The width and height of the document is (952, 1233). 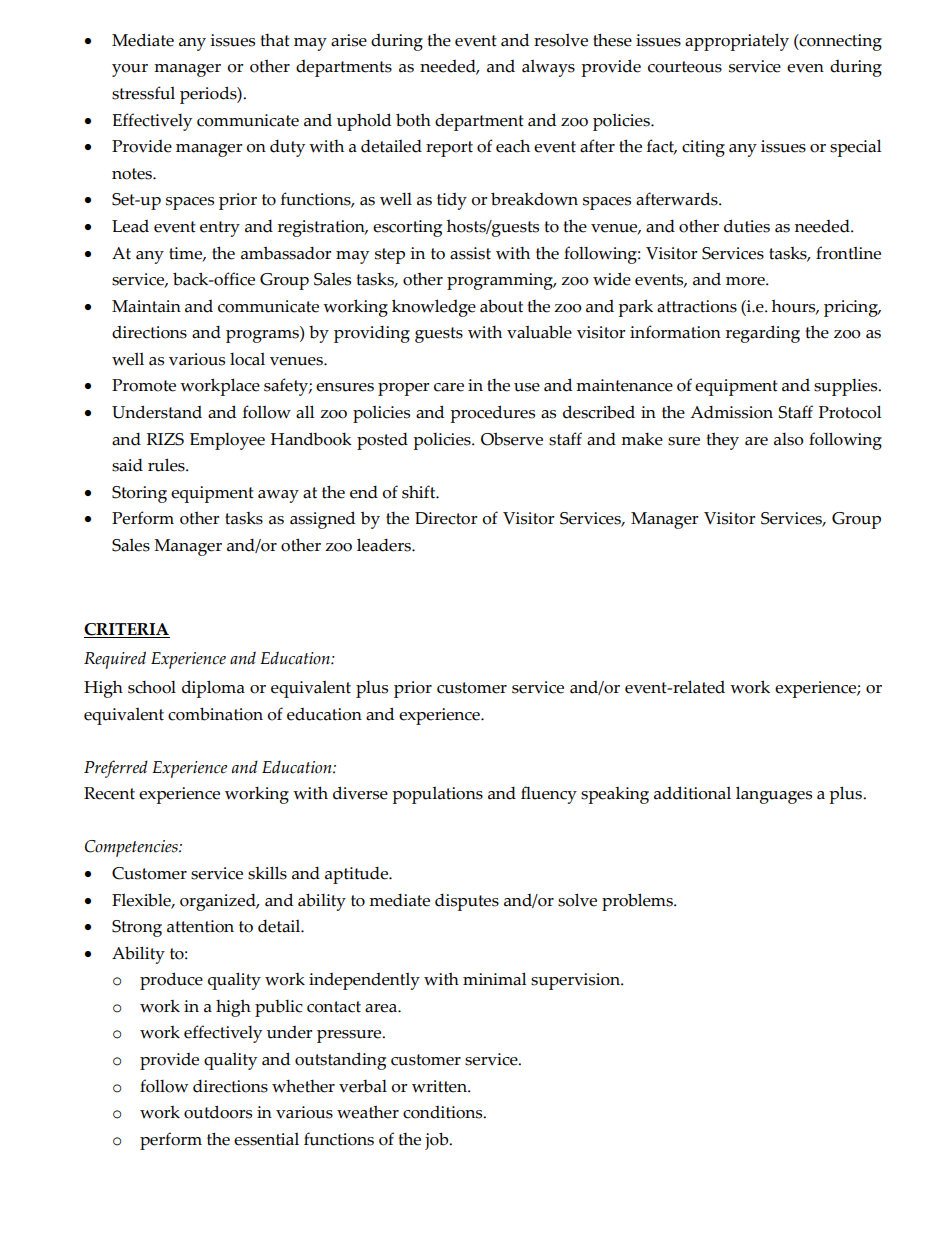 What do you see at coordinates (218, 1112) in the document?
I see `outdoors` at bounding box center [218, 1112].
